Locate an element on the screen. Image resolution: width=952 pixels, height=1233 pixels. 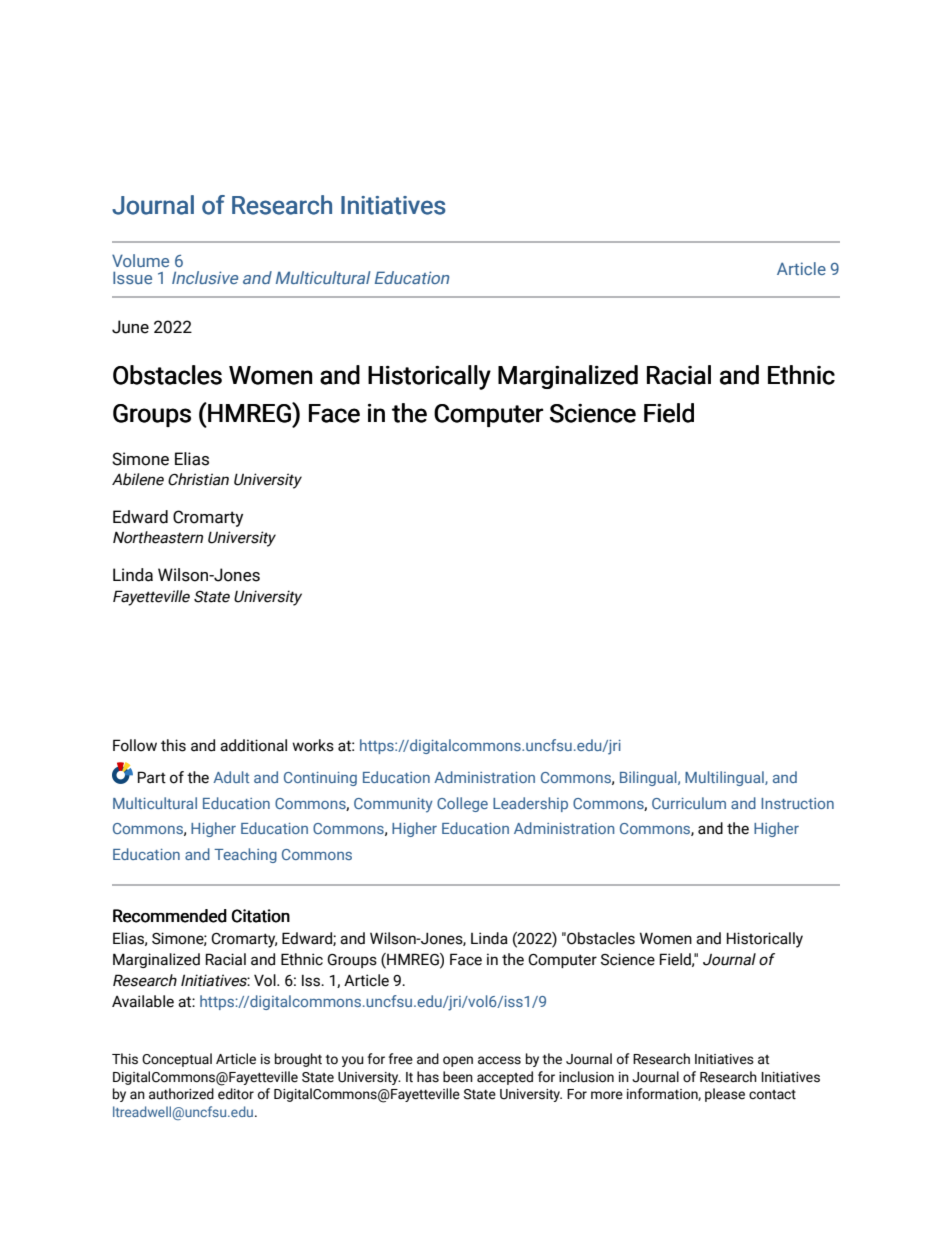
June is located at coordinates (130, 327).
